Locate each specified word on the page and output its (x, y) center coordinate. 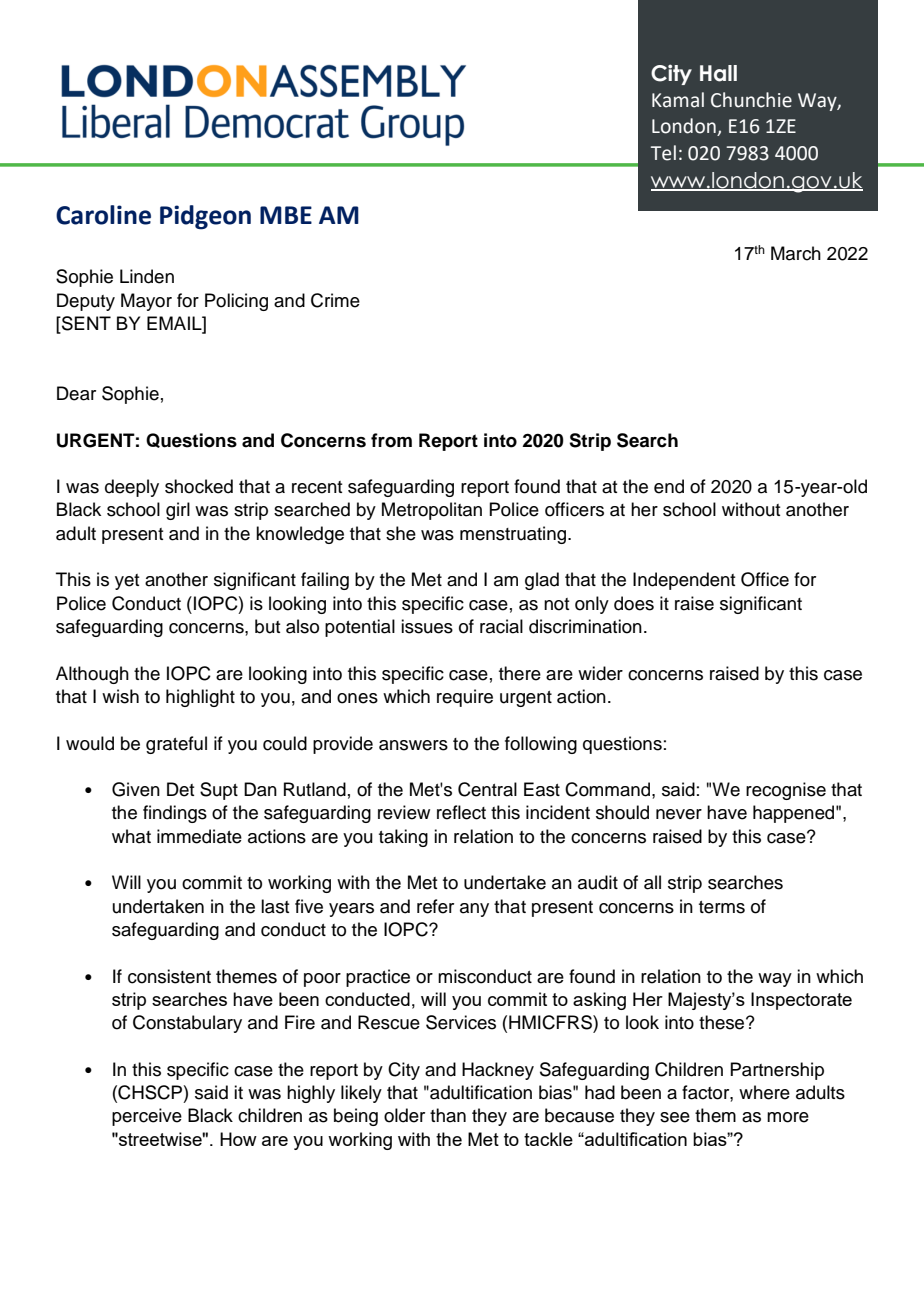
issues (427, 626)
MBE (286, 215)
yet (127, 582)
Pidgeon (205, 217)
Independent (684, 581)
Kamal (678, 100)
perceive (147, 1117)
